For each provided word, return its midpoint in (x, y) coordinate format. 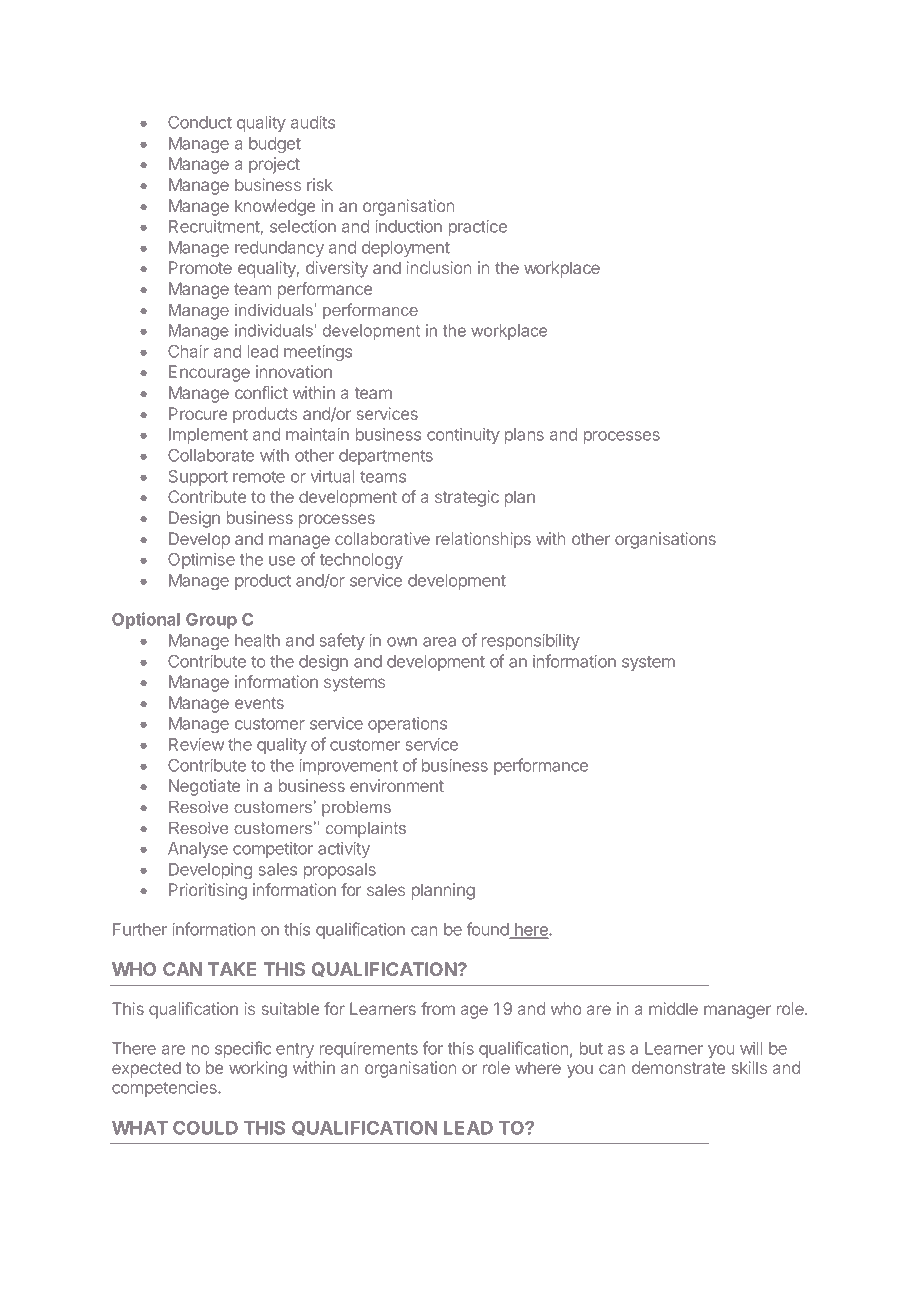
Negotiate (204, 787)
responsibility (531, 642)
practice (478, 228)
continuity (463, 436)
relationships (483, 540)
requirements (369, 1050)
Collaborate (211, 455)
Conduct (200, 122)
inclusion (439, 267)
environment (397, 785)
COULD (205, 1128)
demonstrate (678, 1067)
